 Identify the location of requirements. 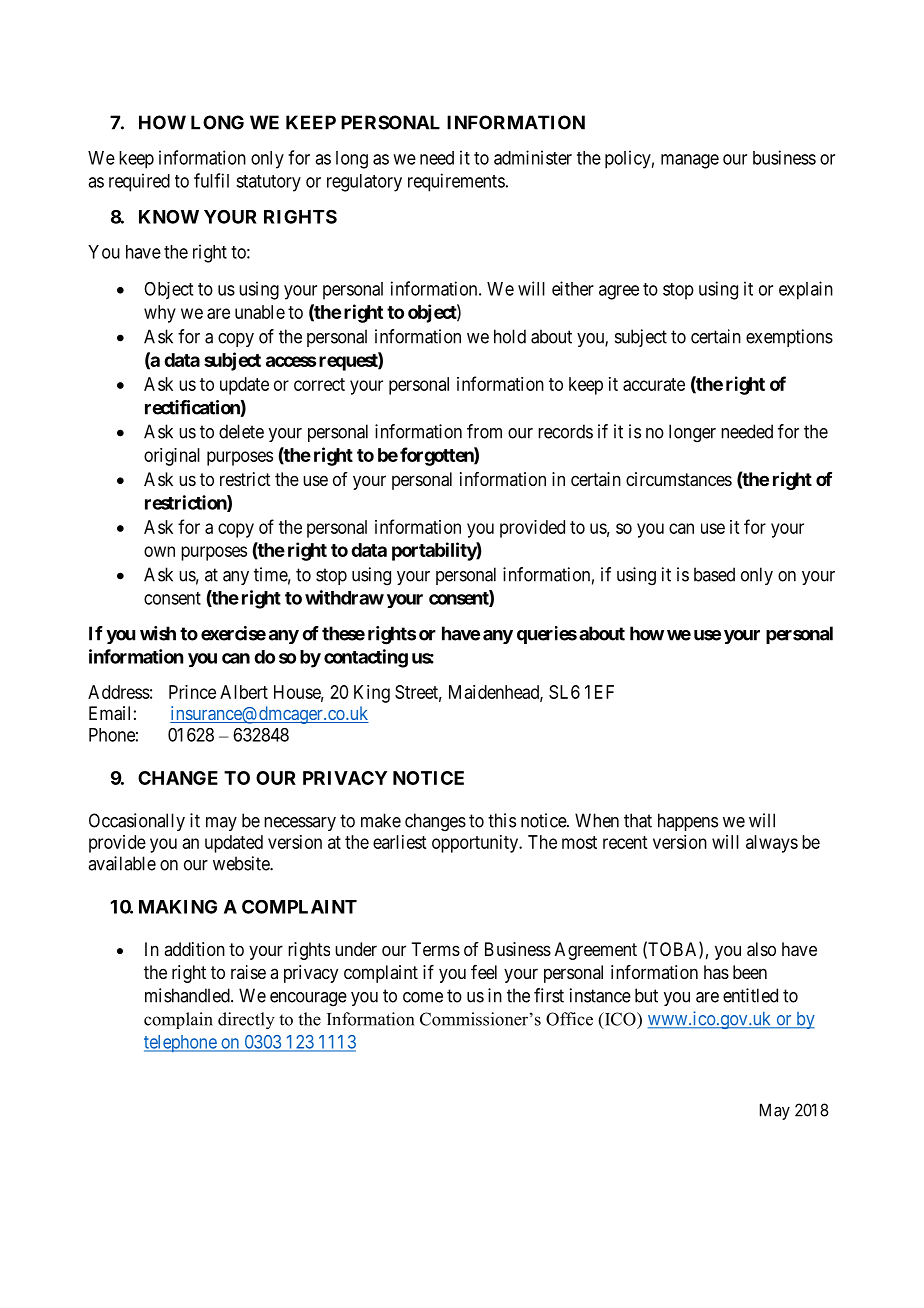
(456, 182).
